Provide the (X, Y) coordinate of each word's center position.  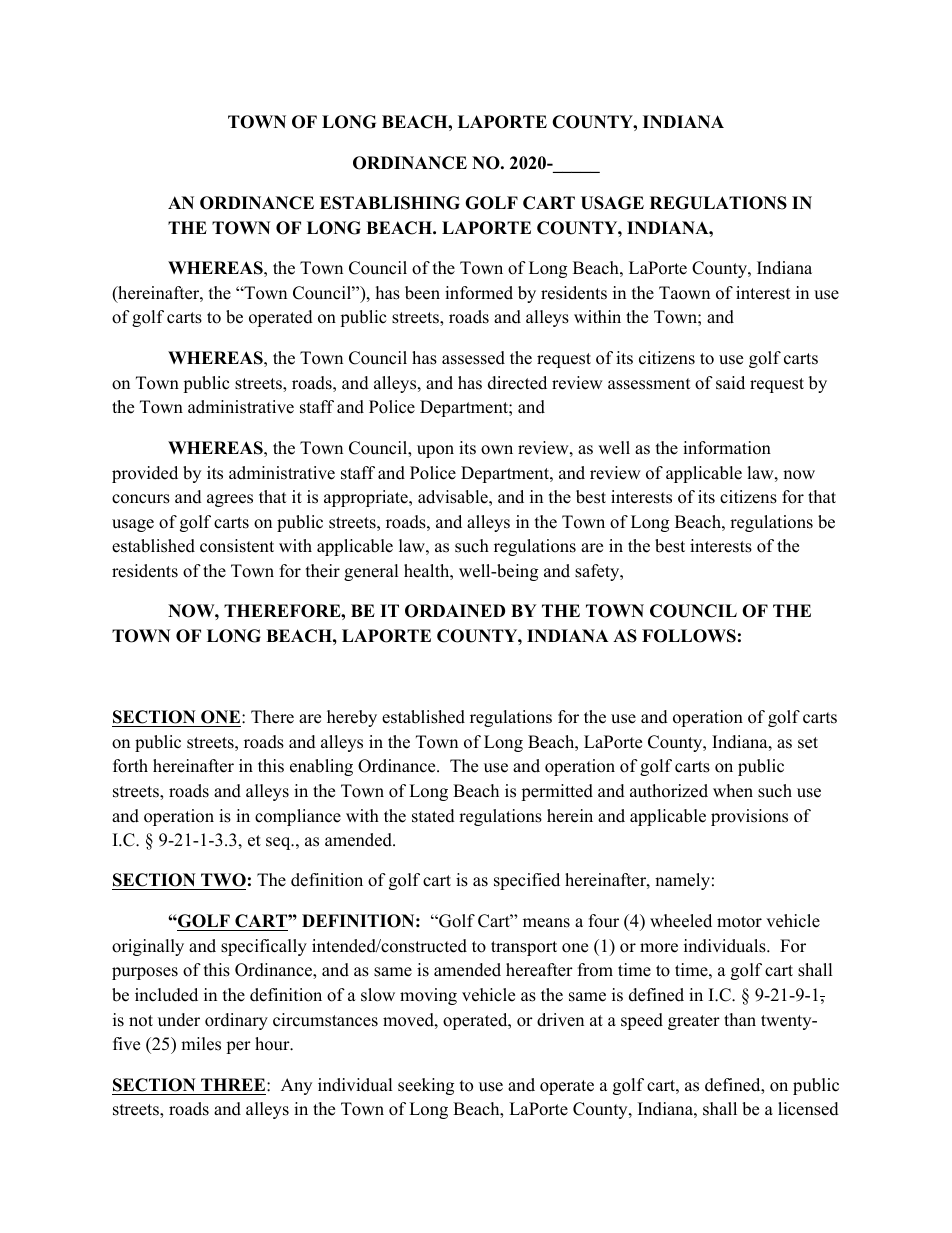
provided (145, 474)
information (727, 448)
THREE (234, 1084)
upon (435, 451)
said (730, 383)
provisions (749, 817)
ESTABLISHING (390, 203)
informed (479, 293)
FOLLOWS (689, 636)
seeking (426, 1086)
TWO (223, 880)
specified (527, 881)
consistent (237, 546)
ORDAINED (455, 611)
